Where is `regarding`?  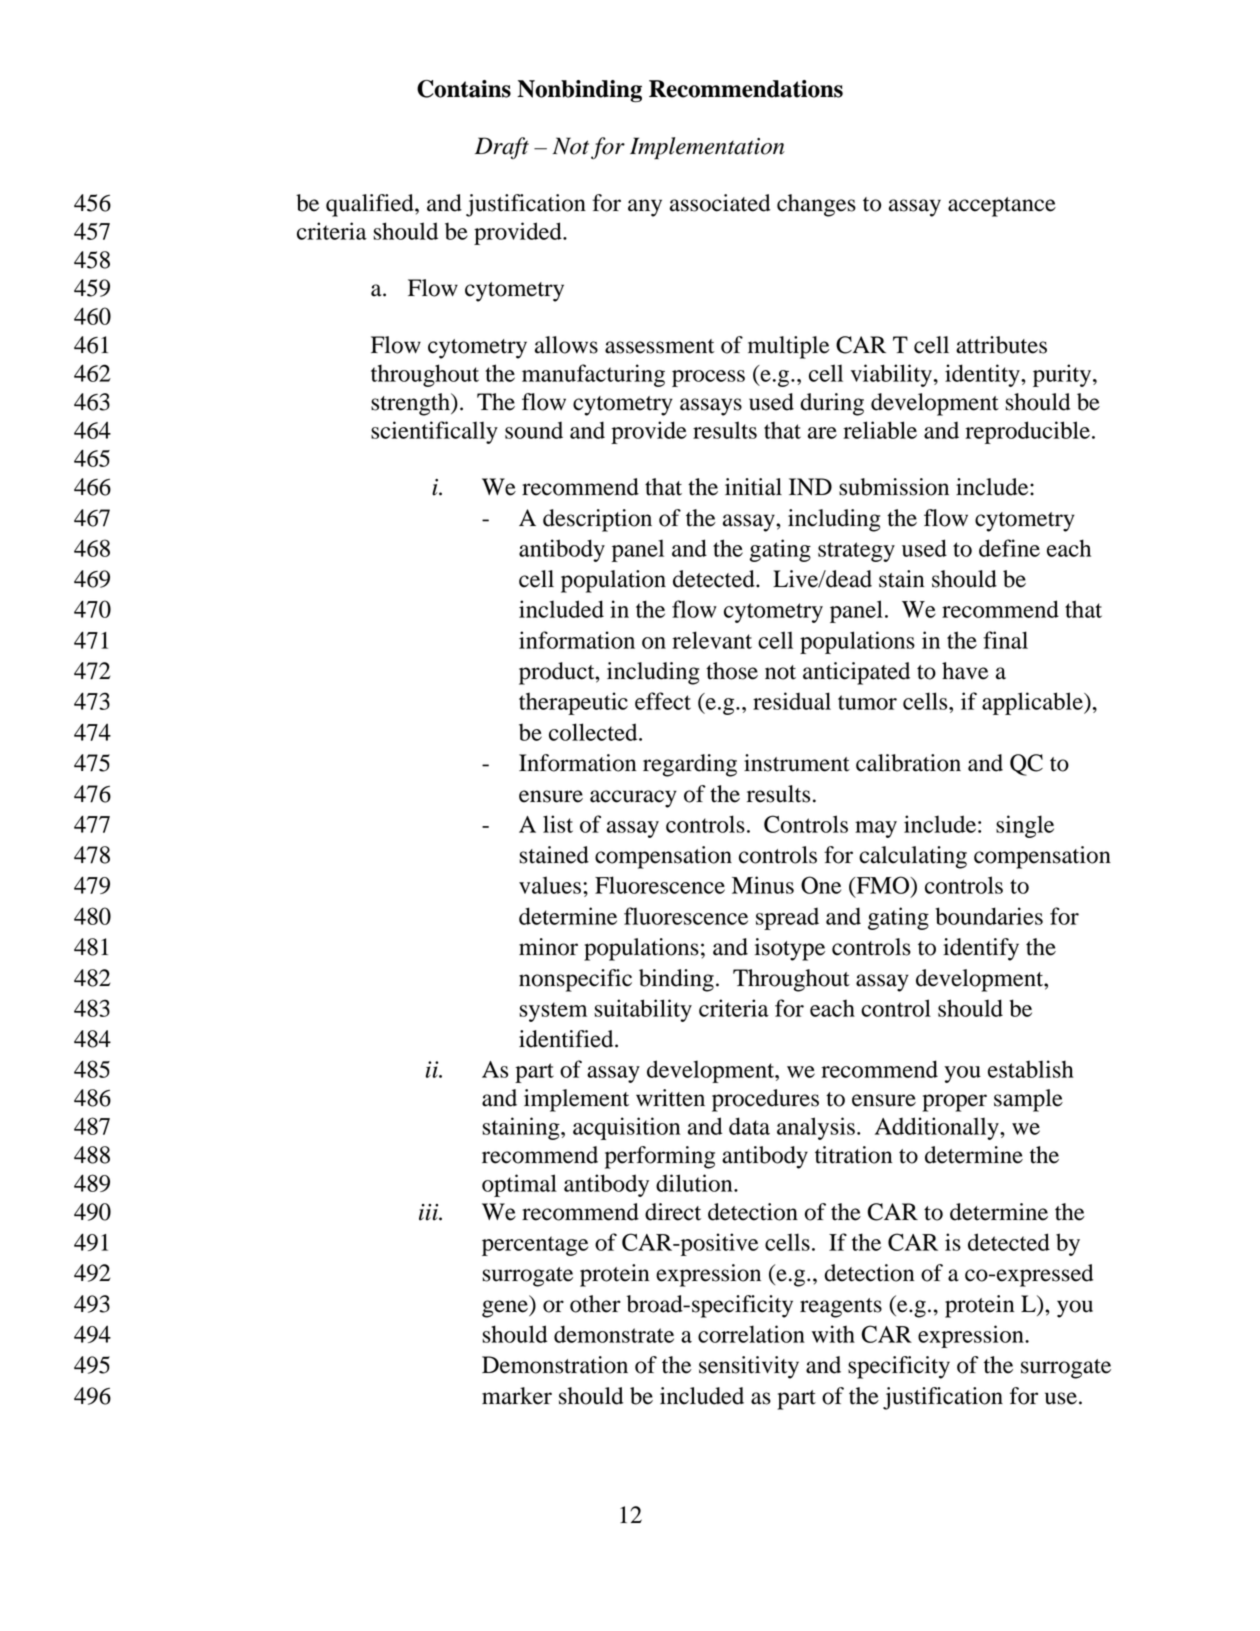
regarding is located at coordinates (690, 765).
